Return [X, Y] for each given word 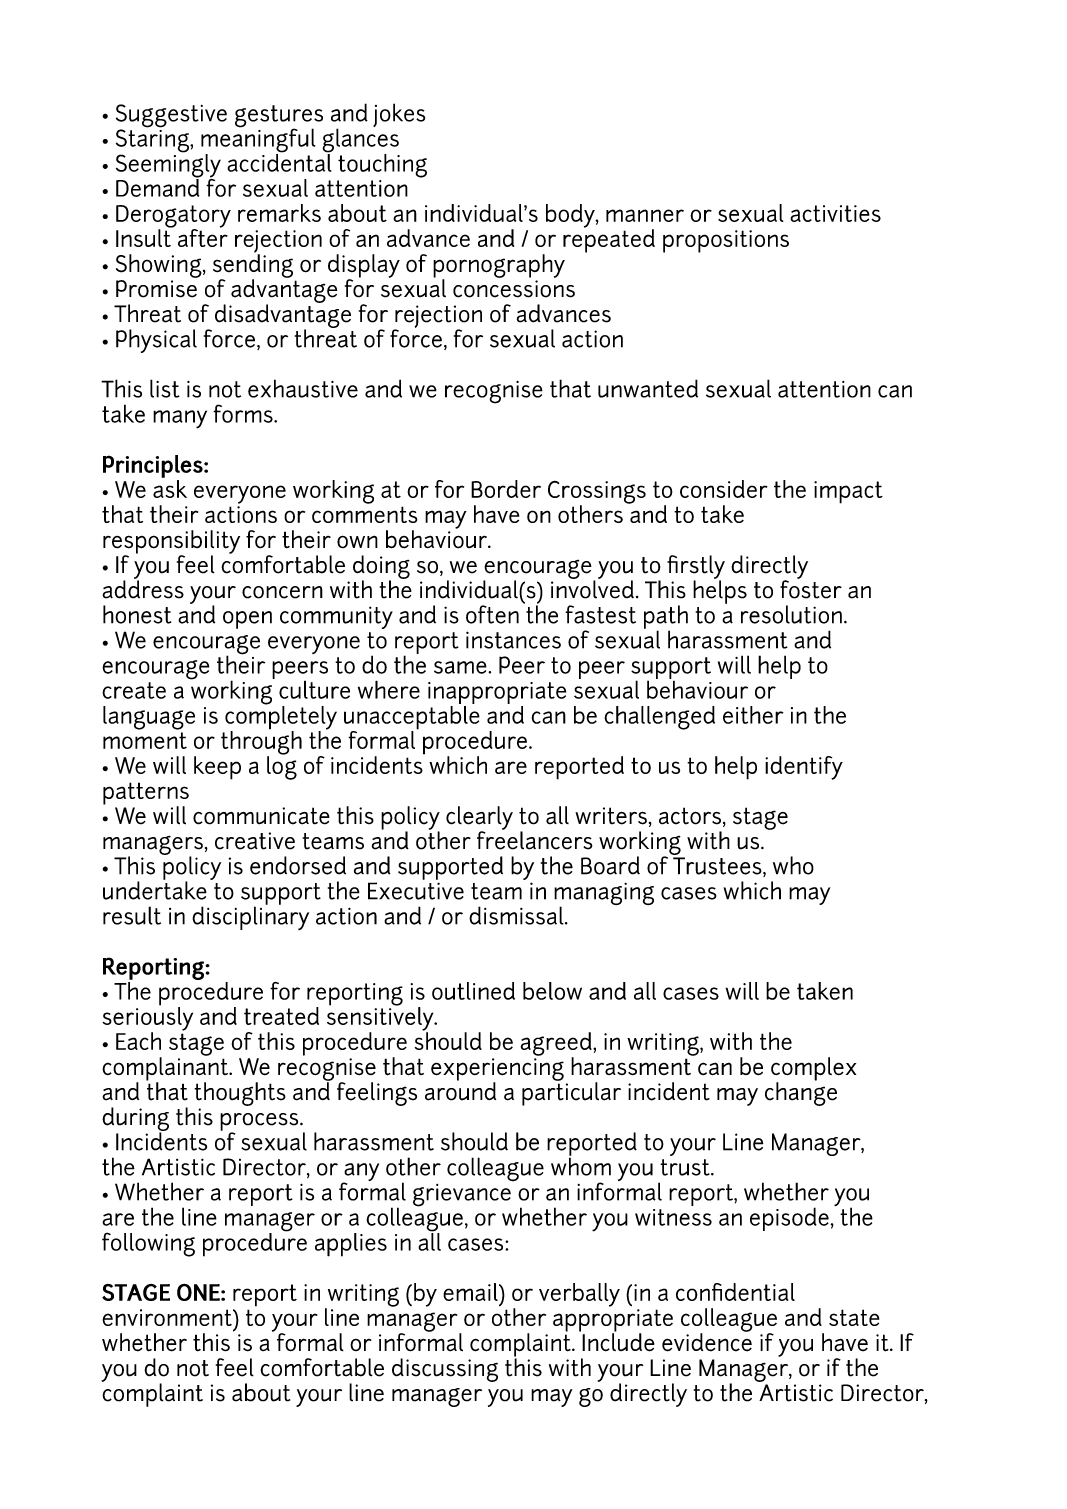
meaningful [258, 140]
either [753, 715]
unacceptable [412, 717]
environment [168, 1317]
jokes [399, 115]
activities [835, 213]
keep [217, 768]
